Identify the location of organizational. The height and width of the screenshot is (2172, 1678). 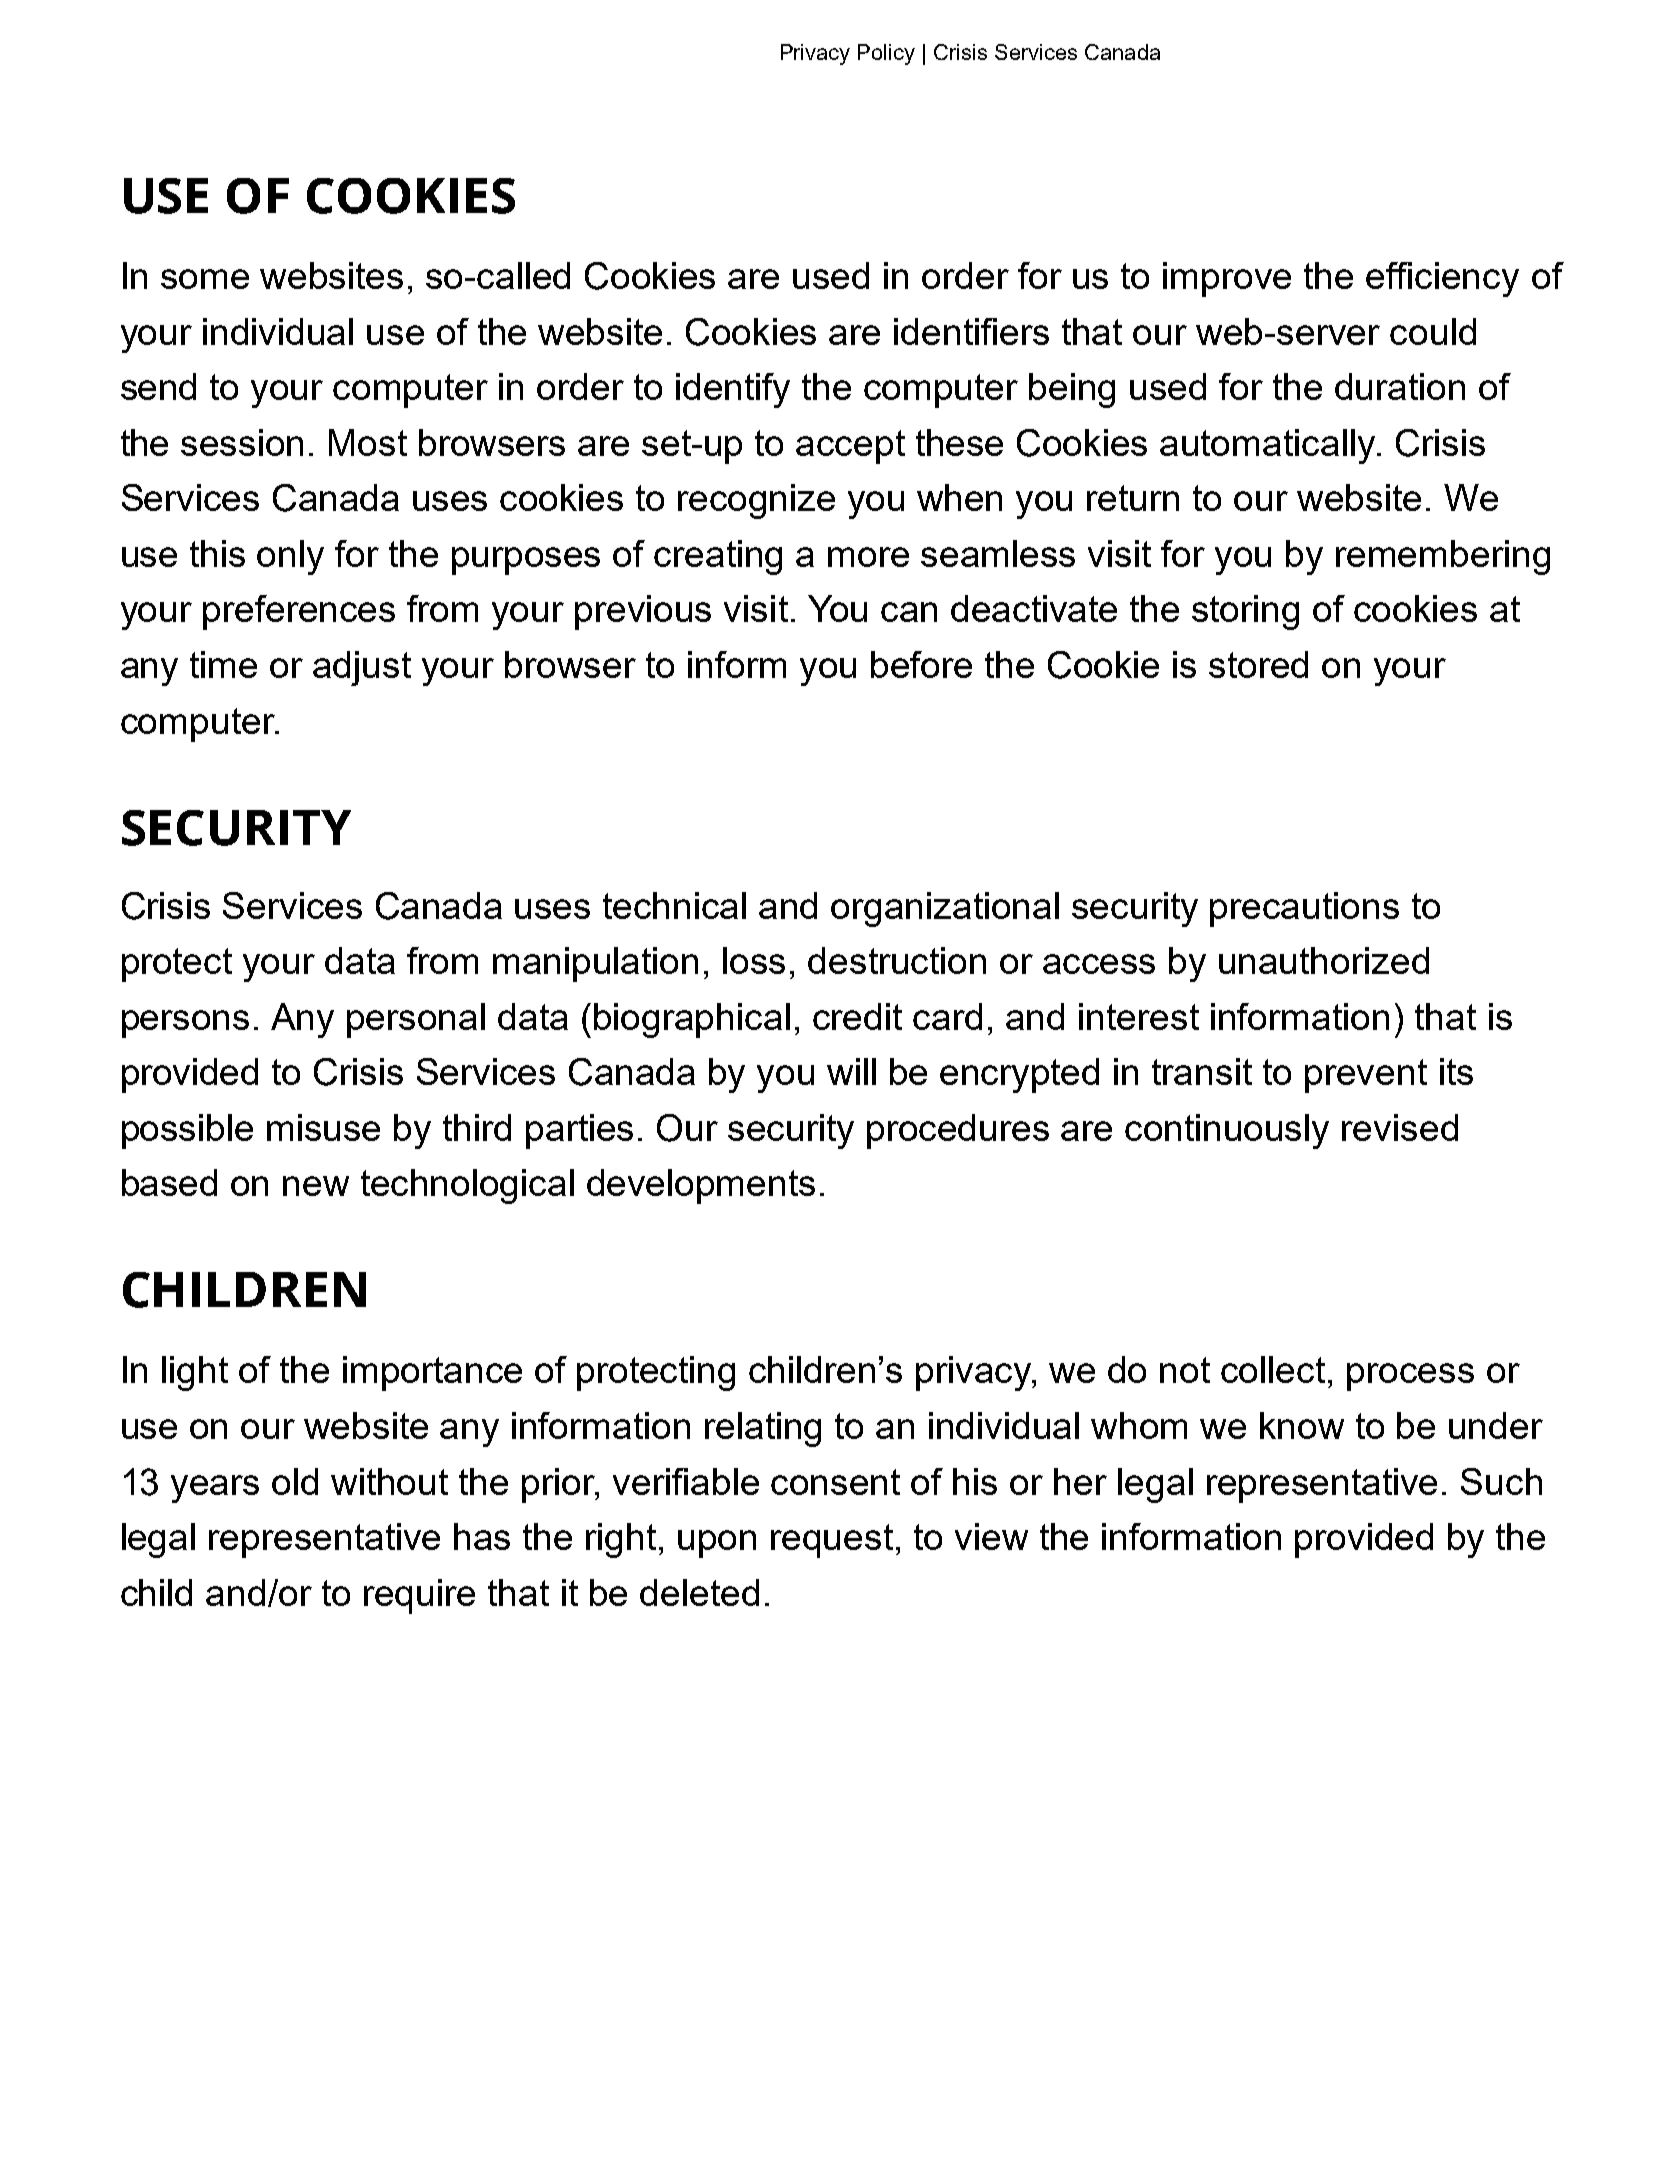
(945, 909).
